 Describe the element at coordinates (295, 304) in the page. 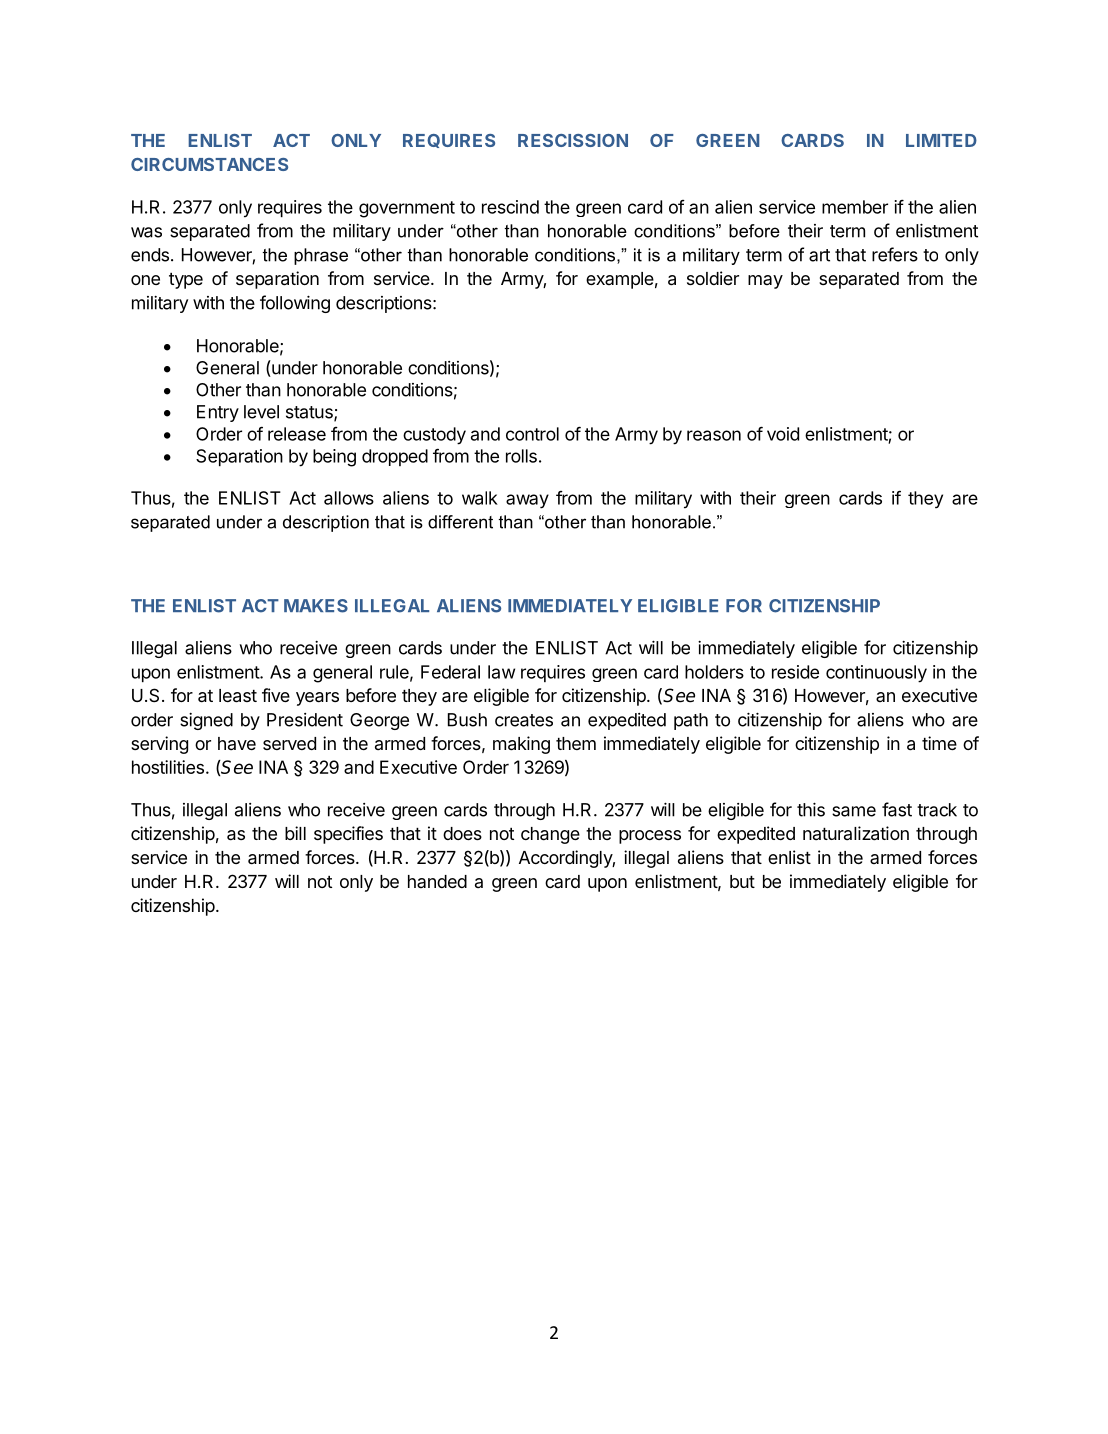

I see `following` at that location.
